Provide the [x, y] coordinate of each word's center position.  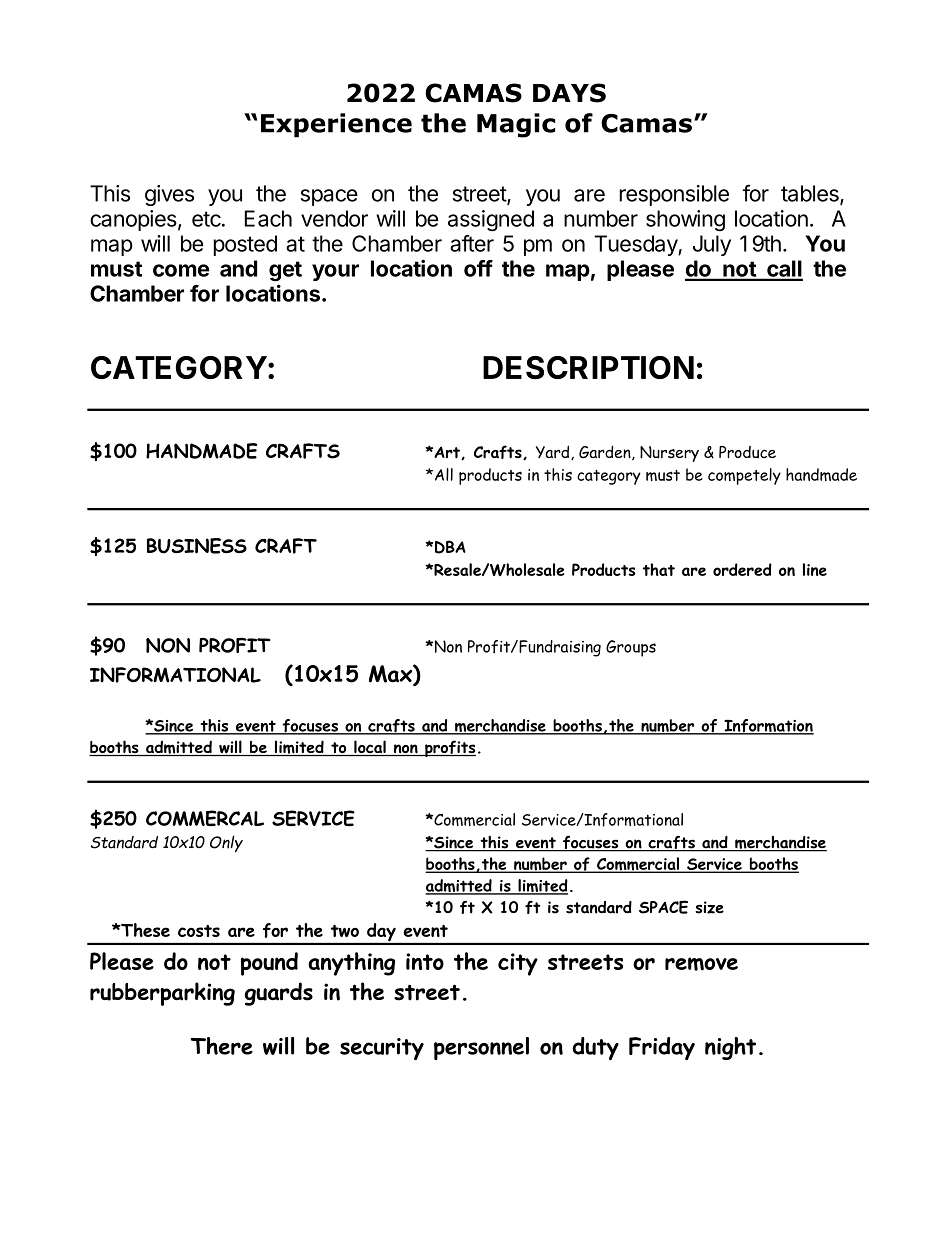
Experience [336, 125]
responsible [674, 195]
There [221, 1046]
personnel [481, 1048]
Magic [516, 125]
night [730, 1048]
